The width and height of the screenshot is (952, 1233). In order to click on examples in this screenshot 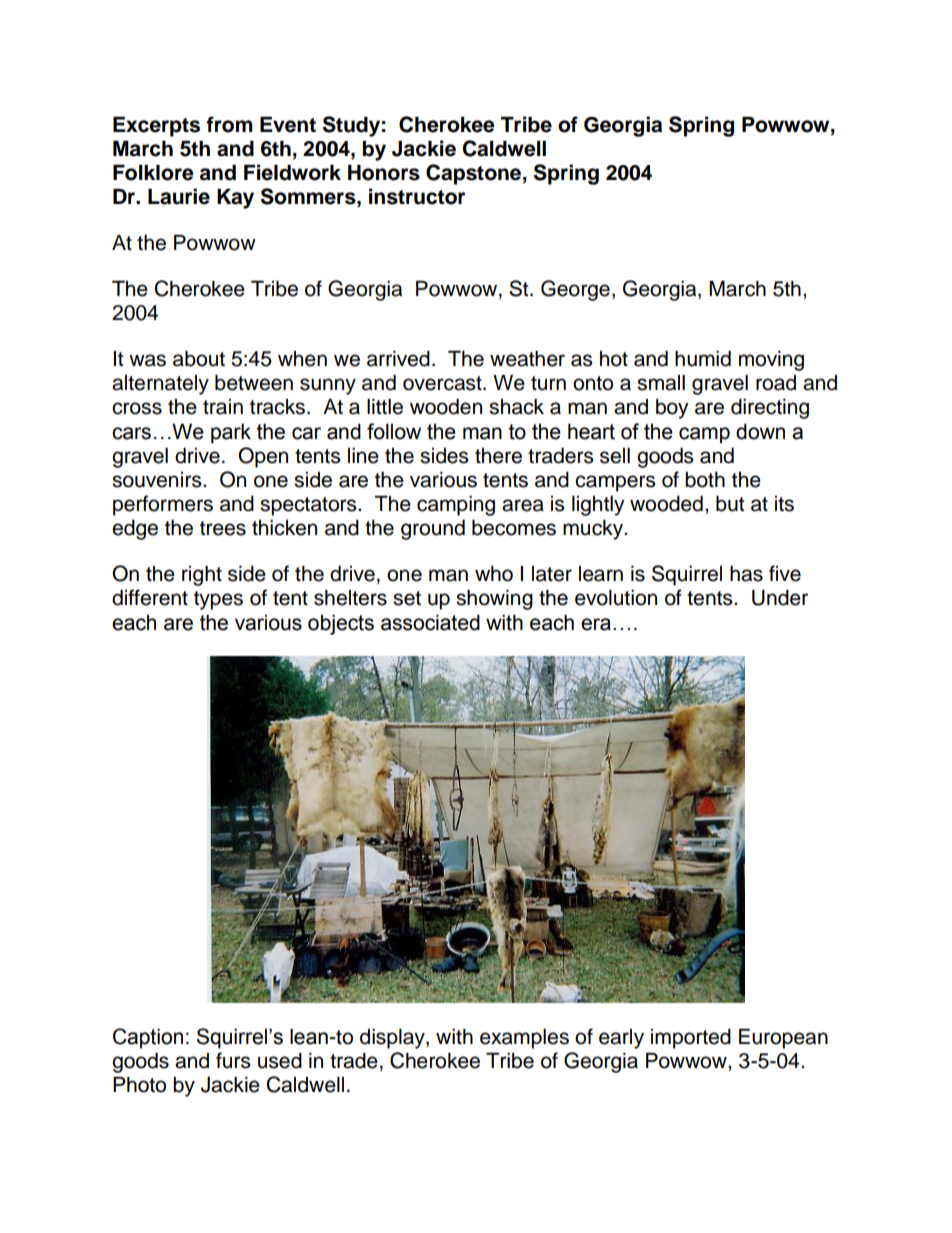, I will do `click(524, 1039)`.
